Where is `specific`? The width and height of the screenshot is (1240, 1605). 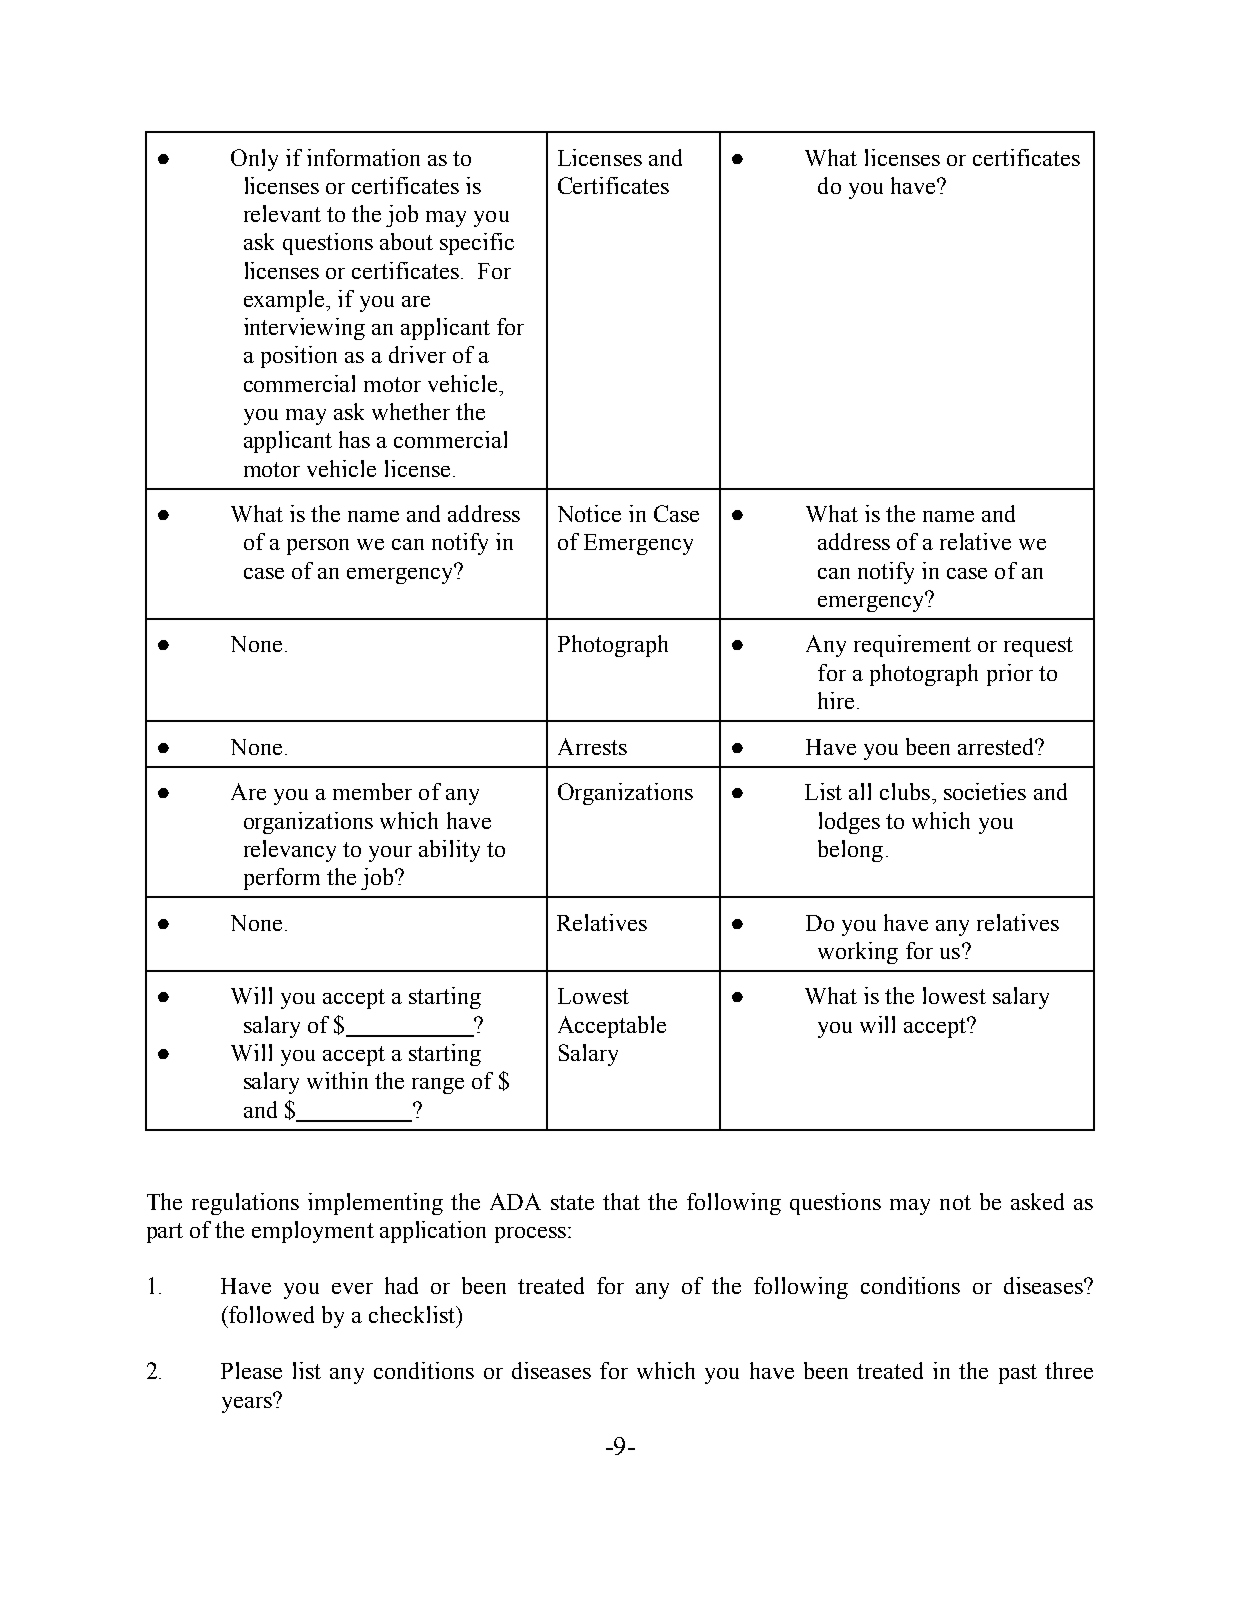 specific is located at coordinates (477, 244).
